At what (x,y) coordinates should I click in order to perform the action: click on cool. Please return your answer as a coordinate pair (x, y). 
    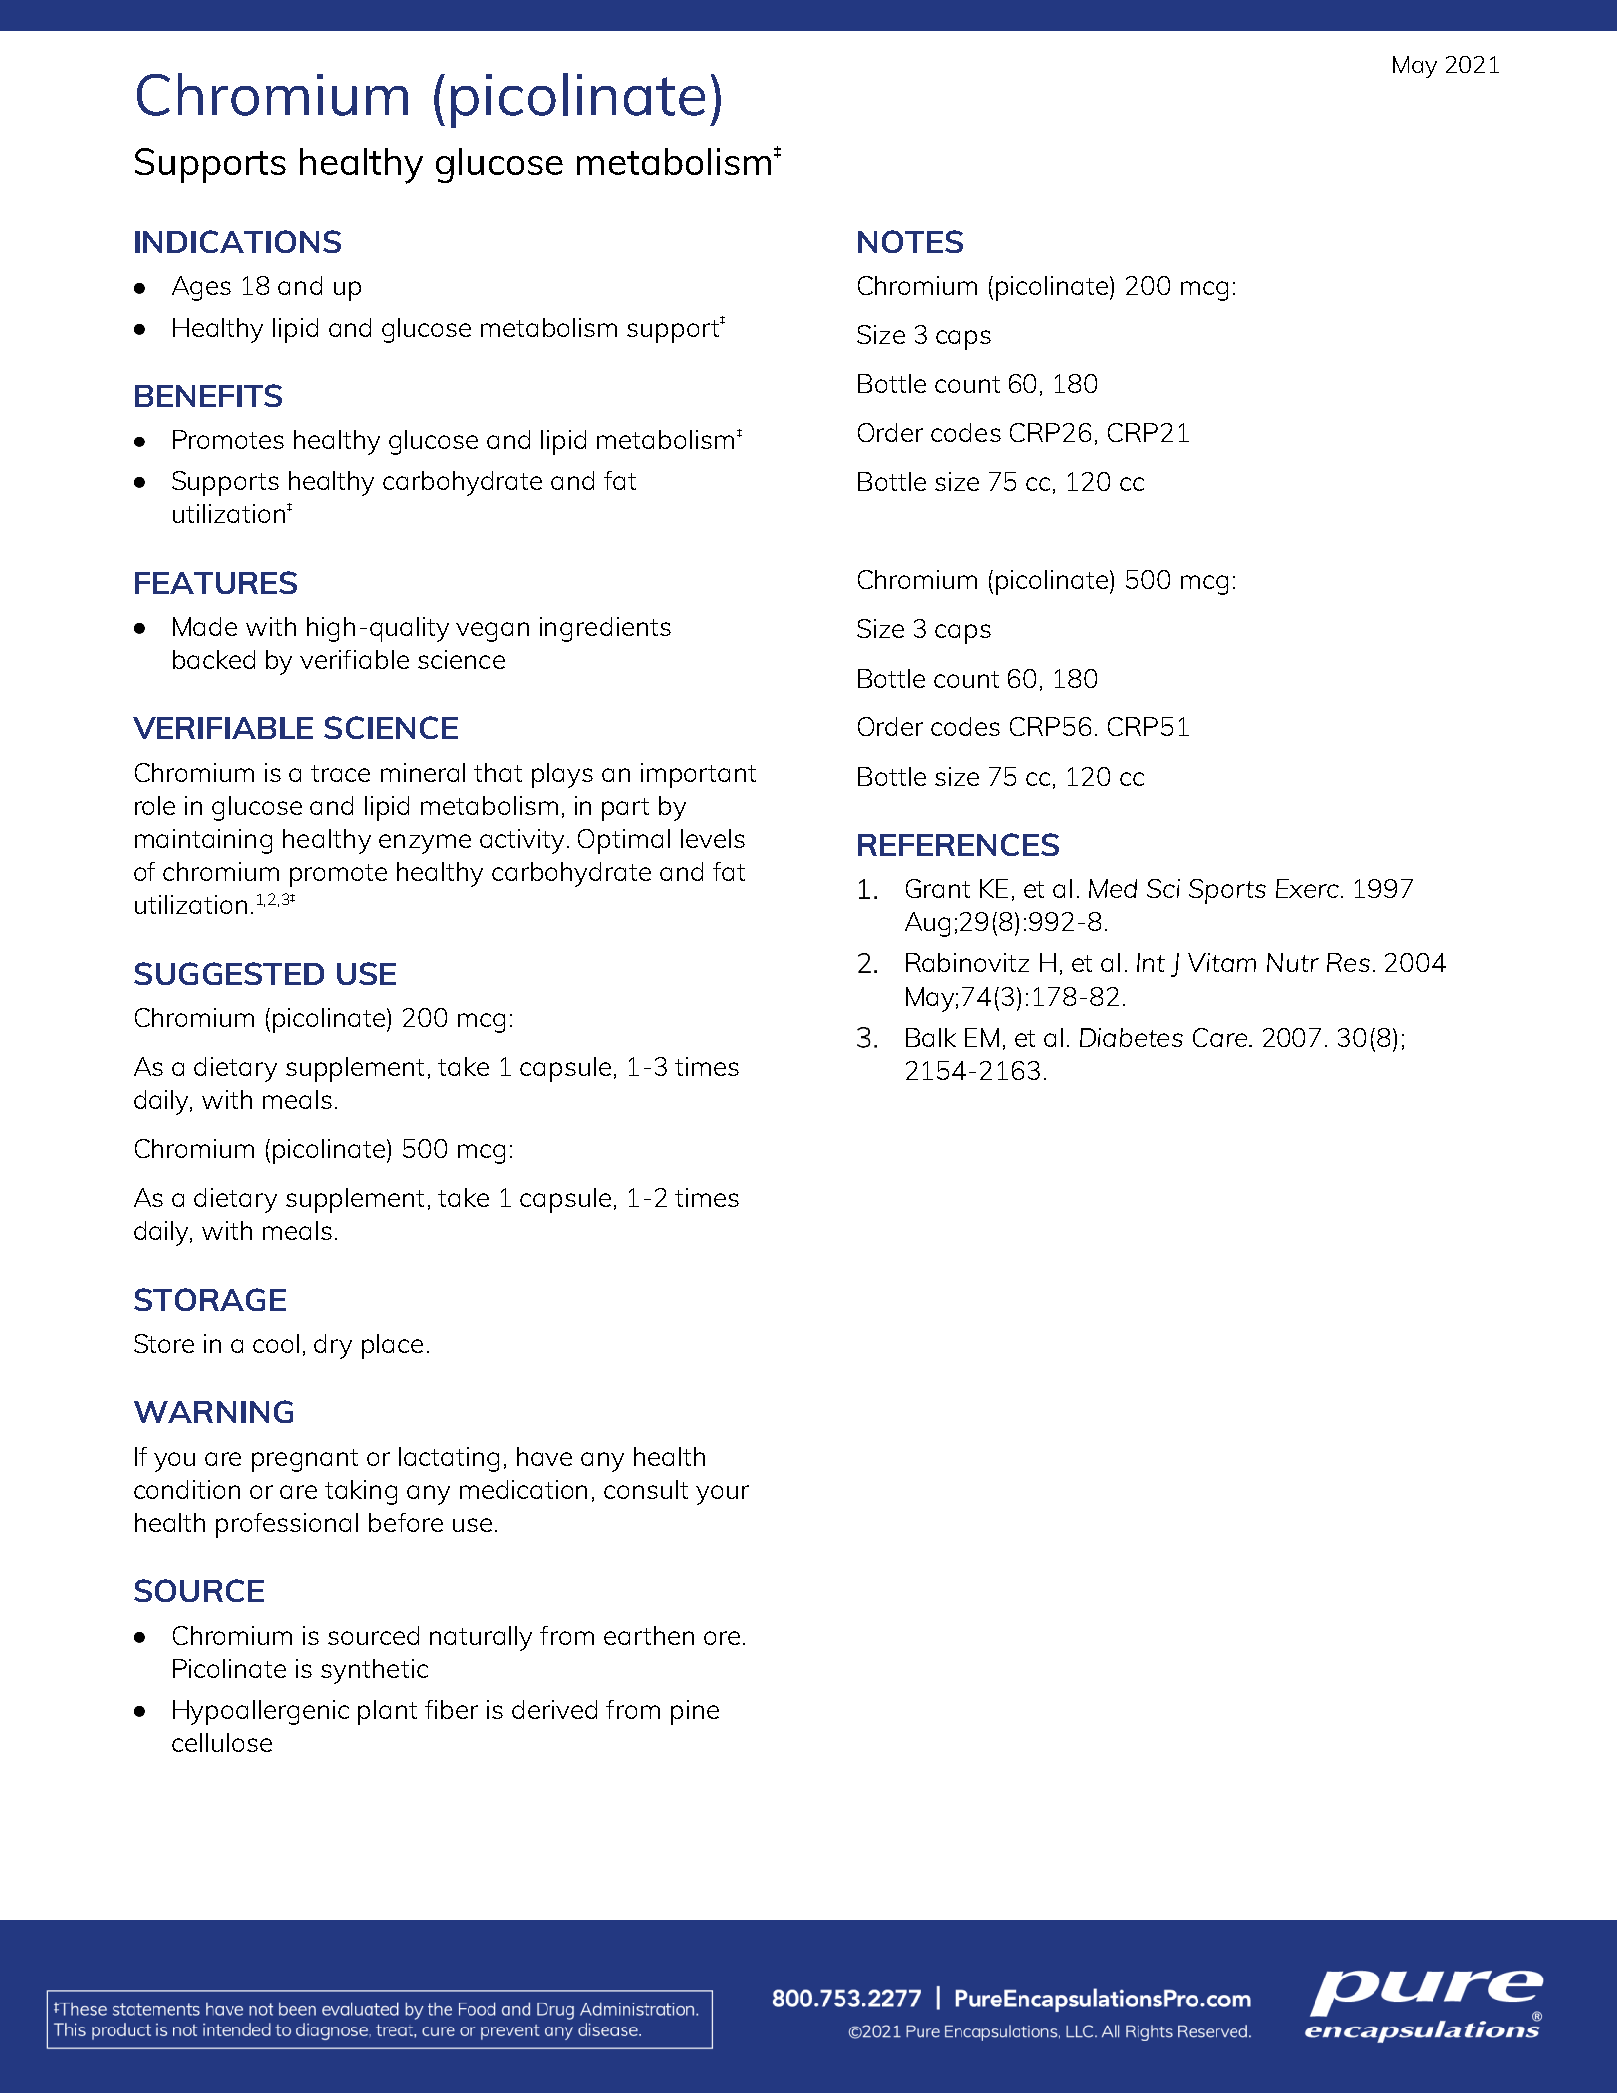
    Looking at the image, I should click on (276, 1343).
